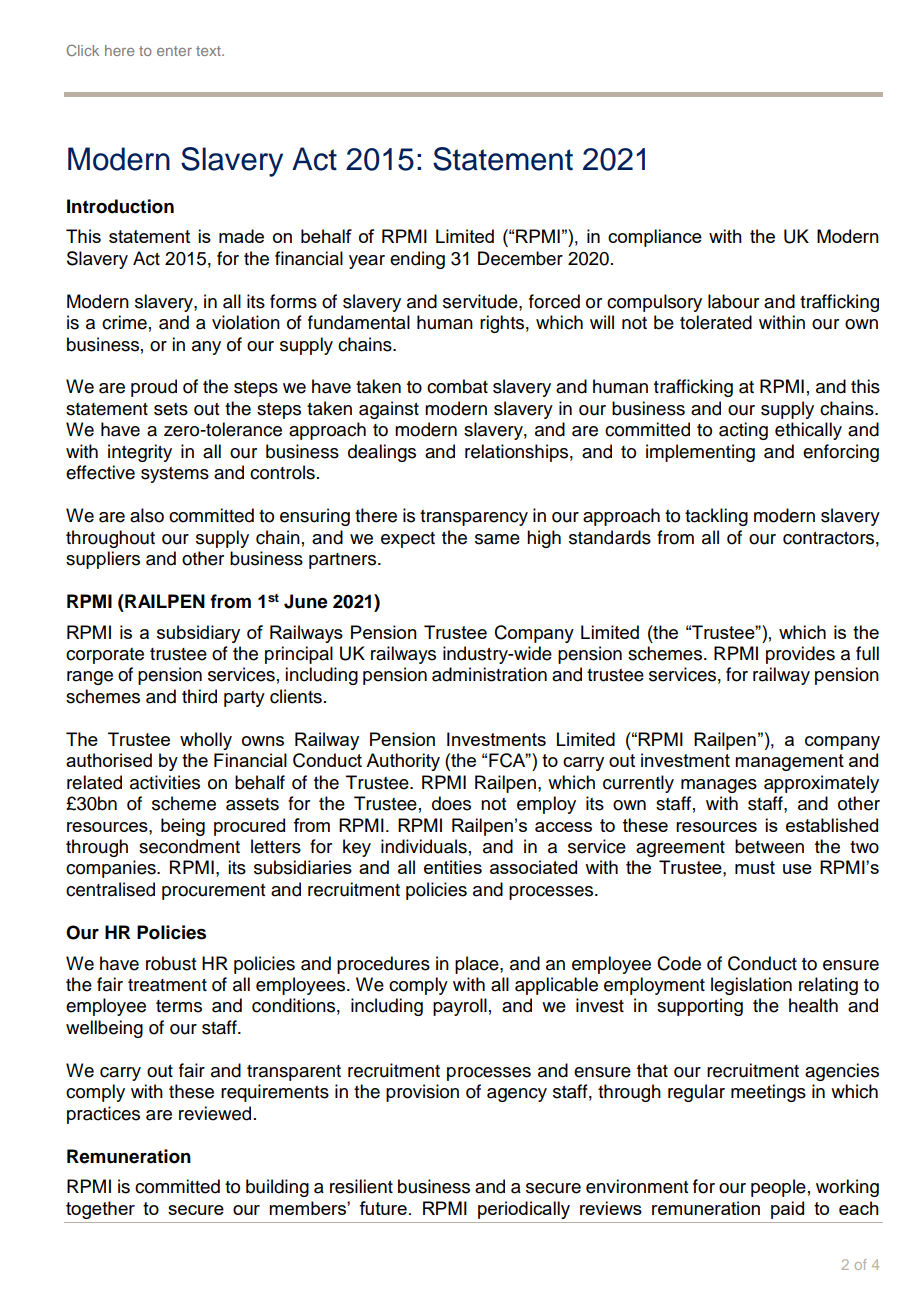 This screenshot has height=1308, width=924. I want to click on enter, so click(174, 51).
